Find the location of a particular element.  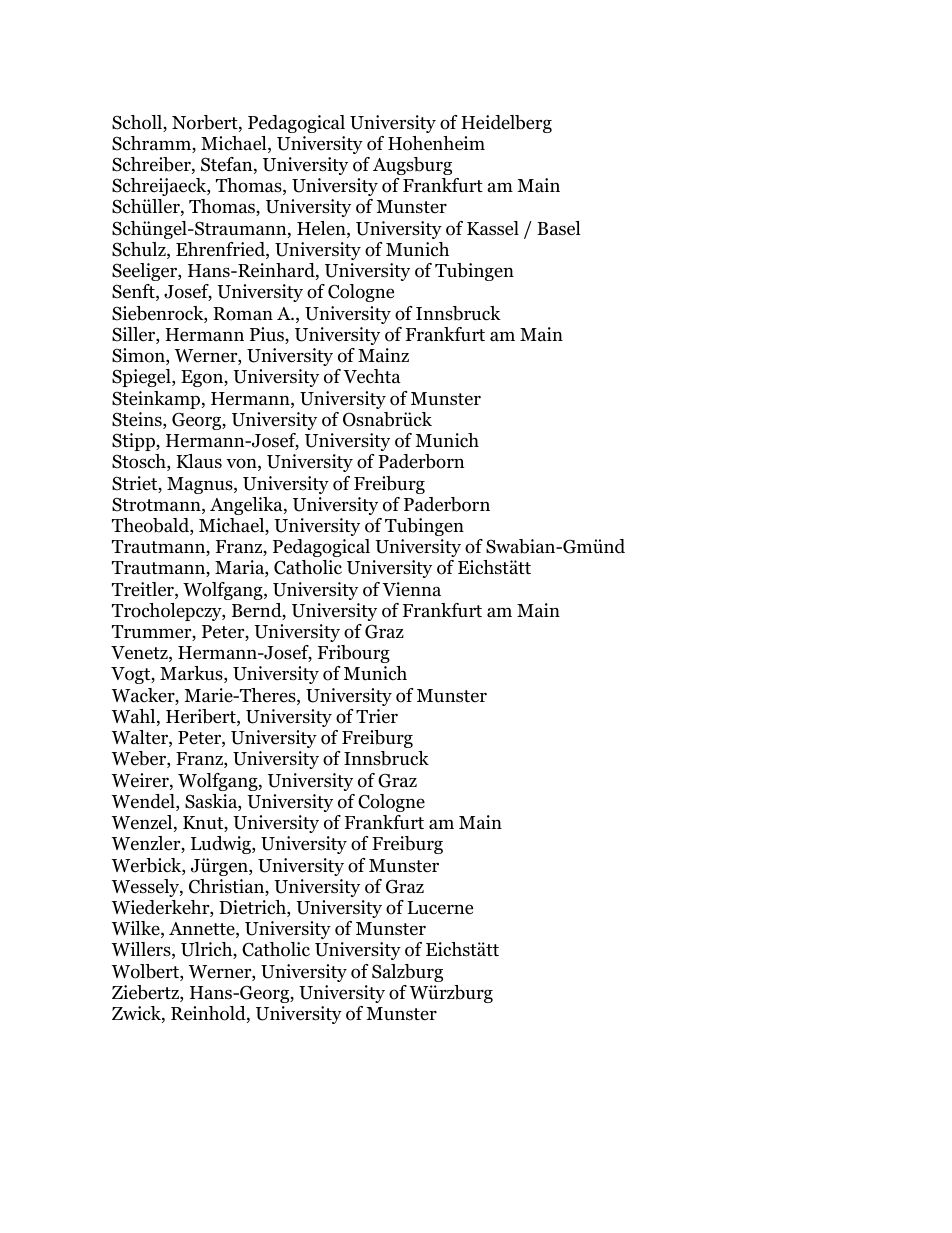

Vienna is located at coordinates (411, 589).
